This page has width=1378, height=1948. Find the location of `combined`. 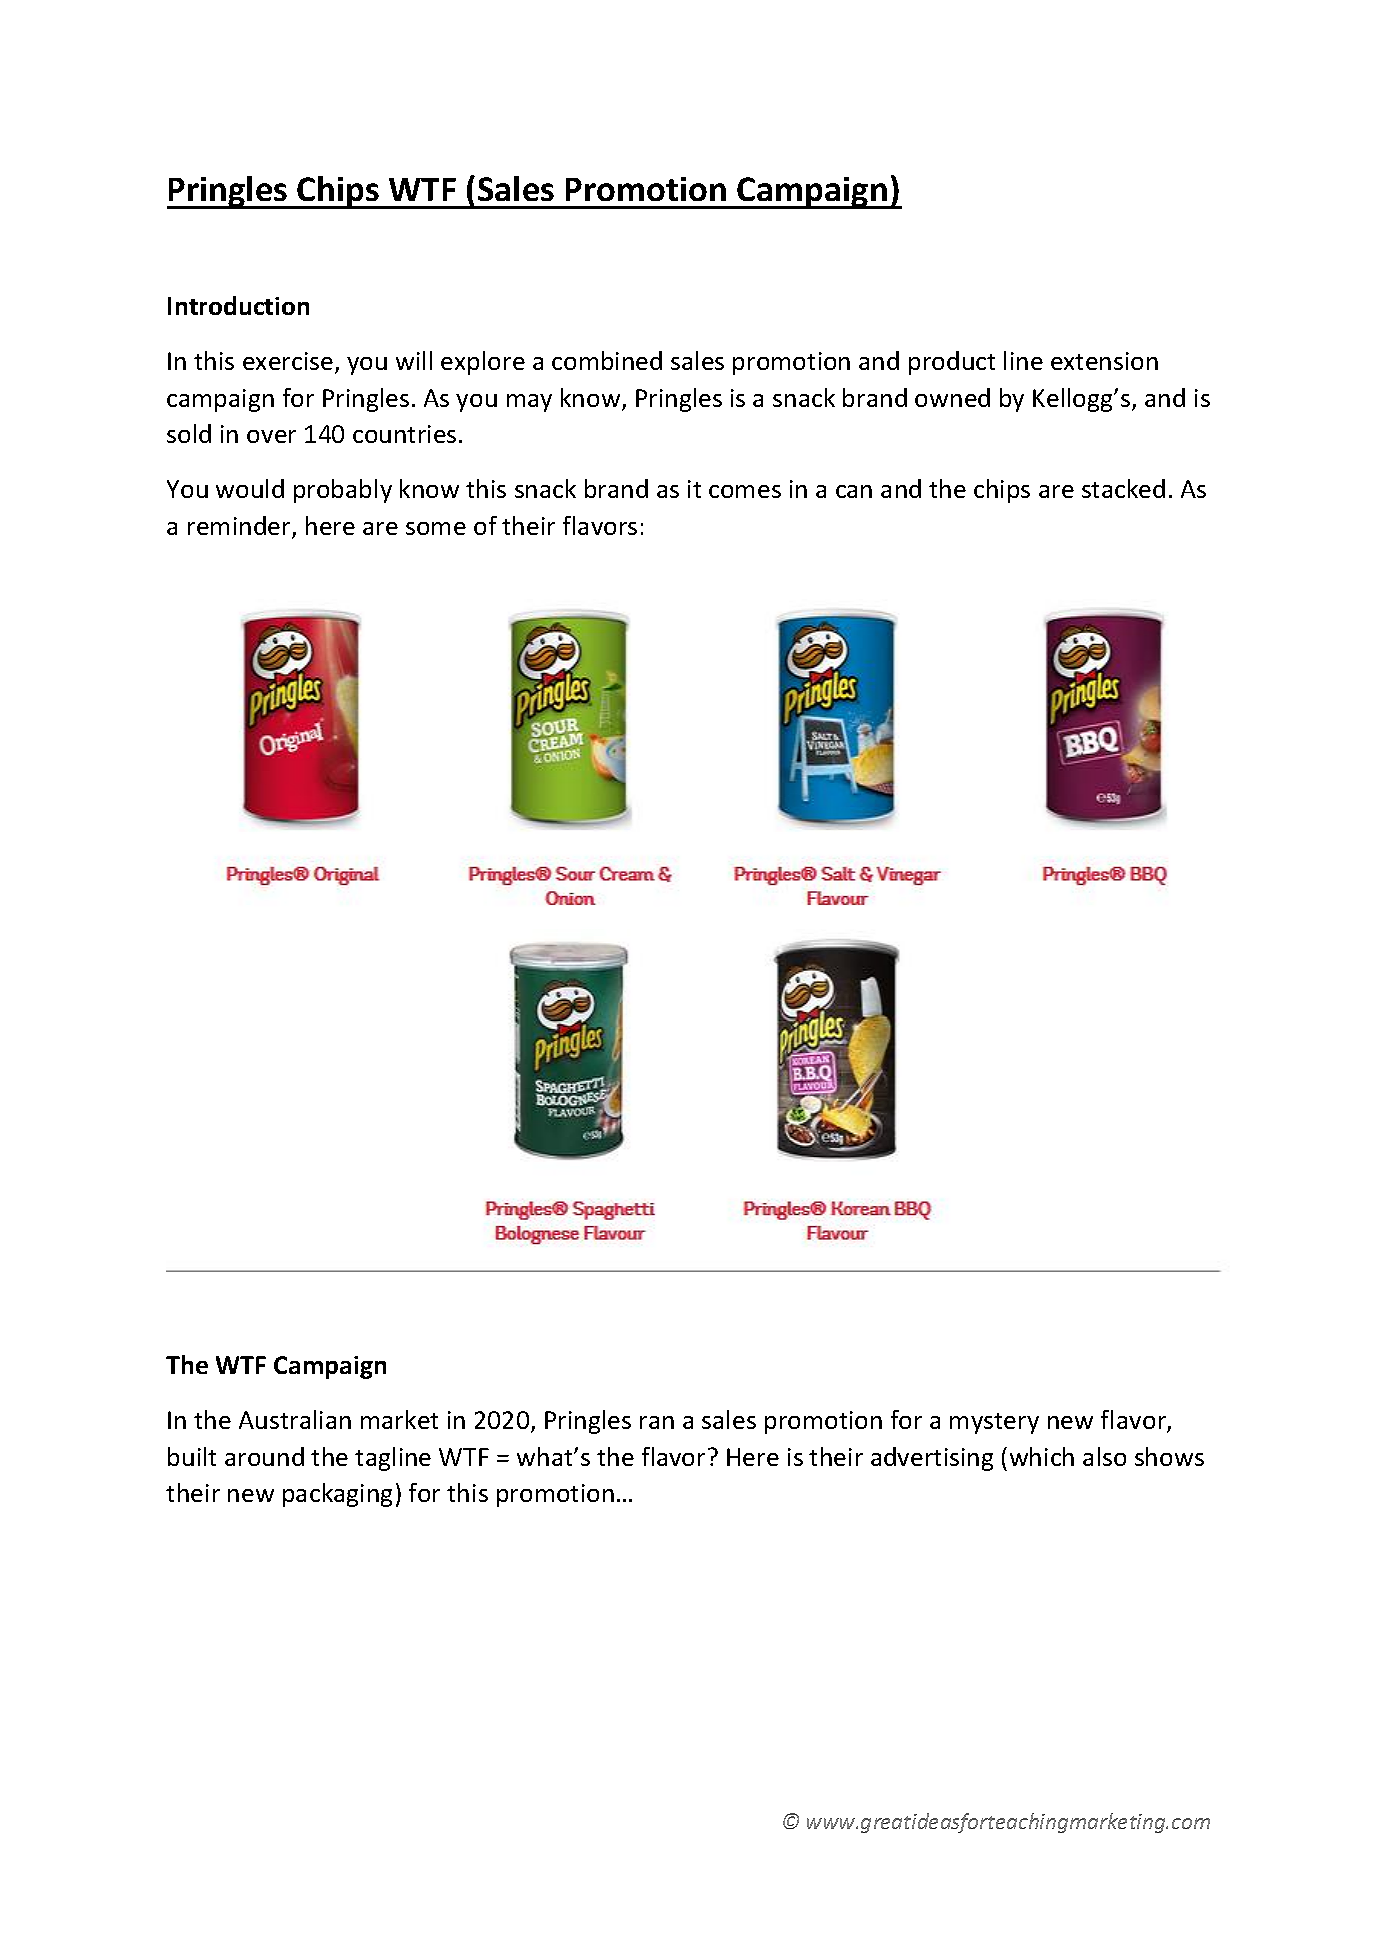

combined is located at coordinates (607, 360).
